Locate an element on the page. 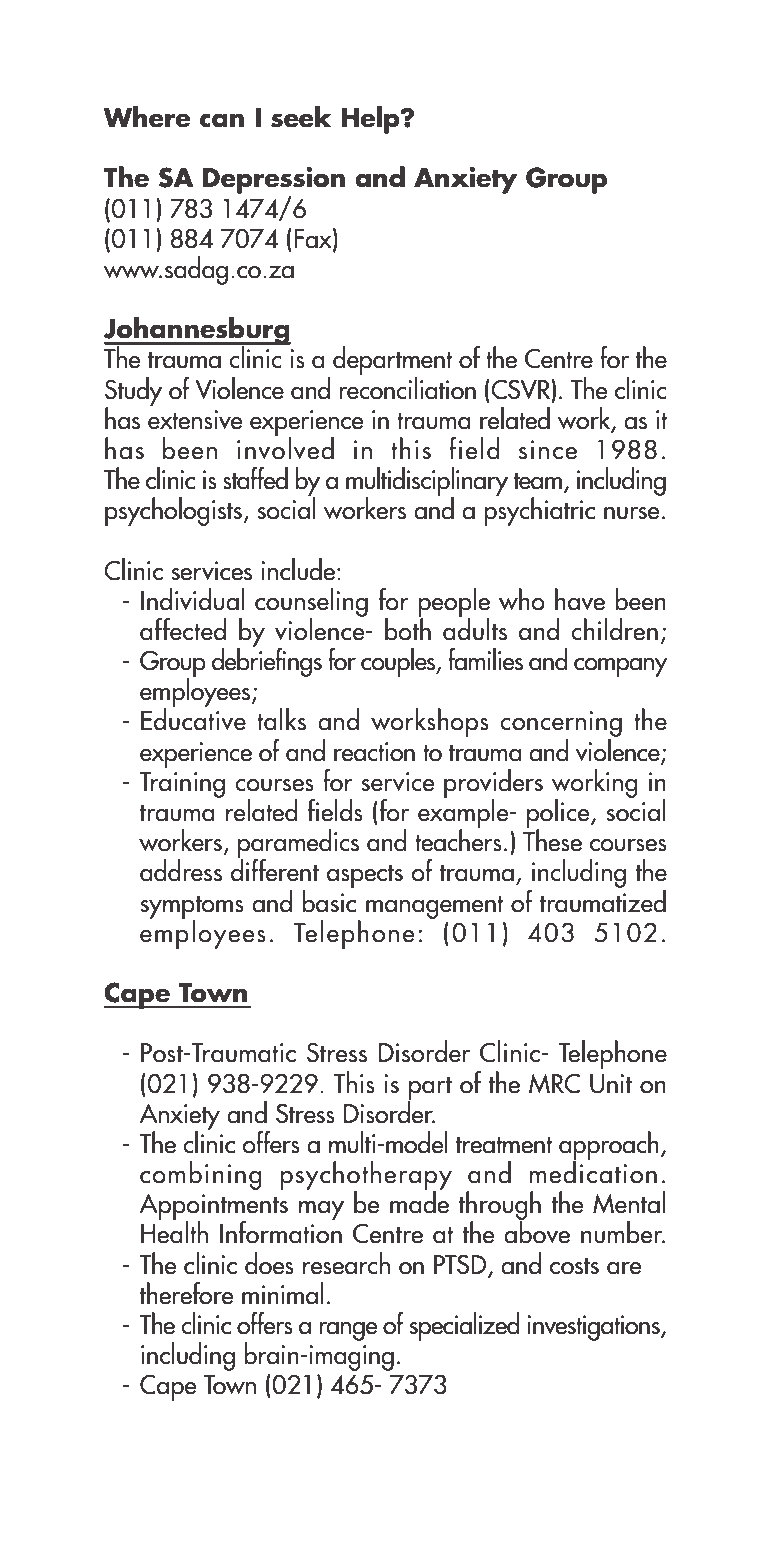  can is located at coordinates (222, 120).
